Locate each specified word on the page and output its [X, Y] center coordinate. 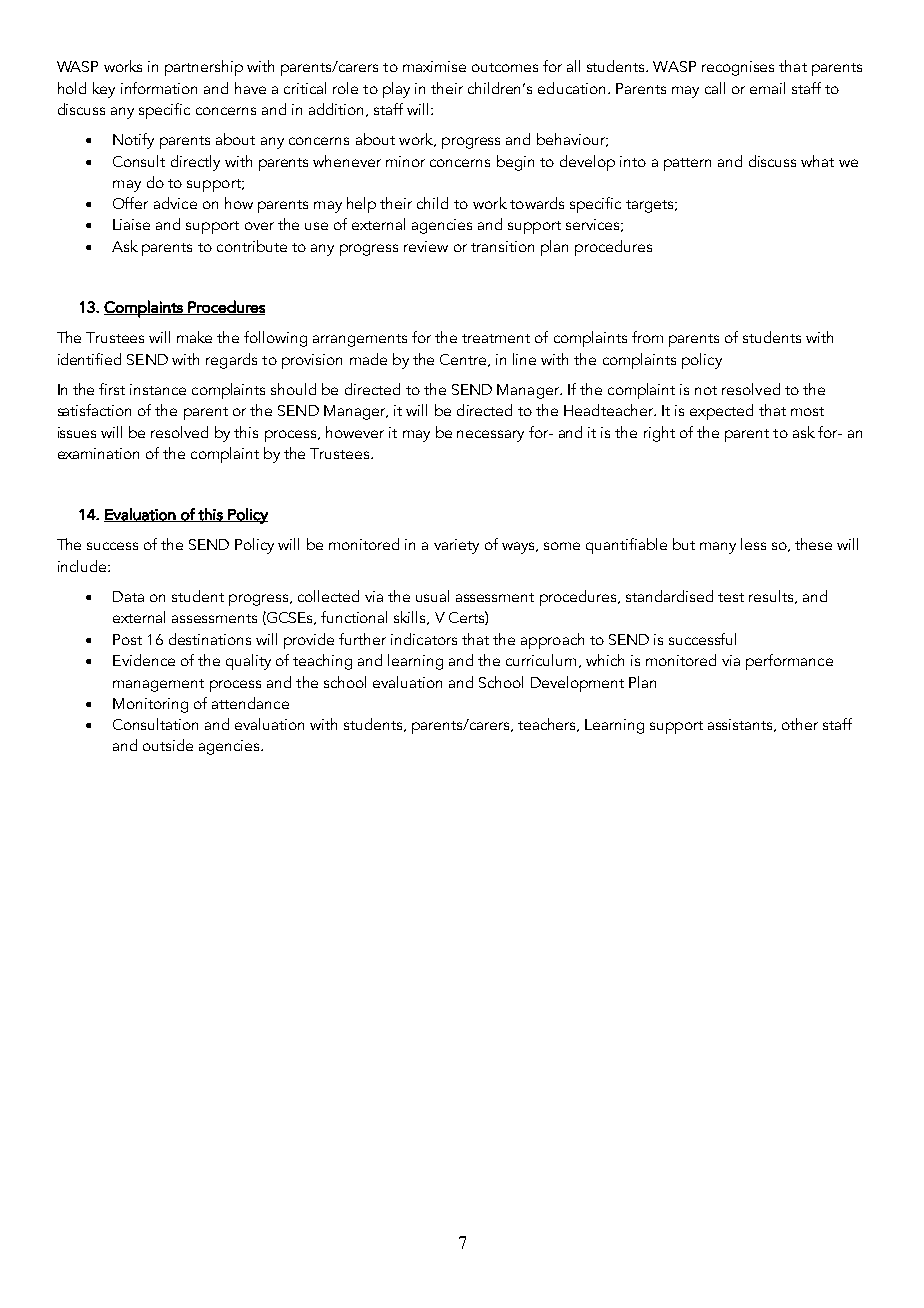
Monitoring [150, 705]
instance [158, 389]
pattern [687, 164]
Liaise [131, 224]
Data [128, 596]
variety [456, 546]
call [715, 88]
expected [721, 412]
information [159, 88]
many [718, 548]
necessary [490, 436]
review [426, 246]
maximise [434, 66]
